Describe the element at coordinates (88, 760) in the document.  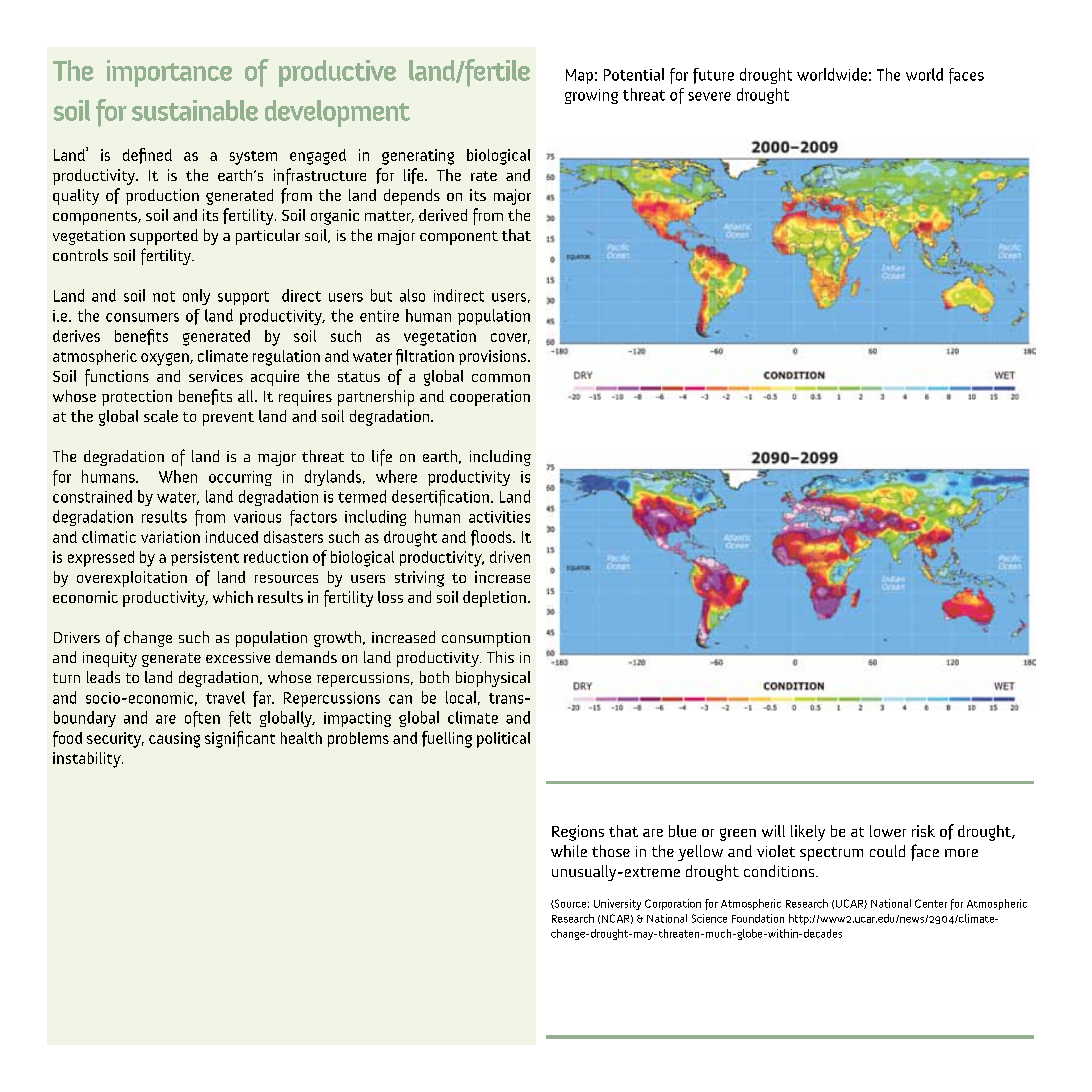
I see `instability` at that location.
